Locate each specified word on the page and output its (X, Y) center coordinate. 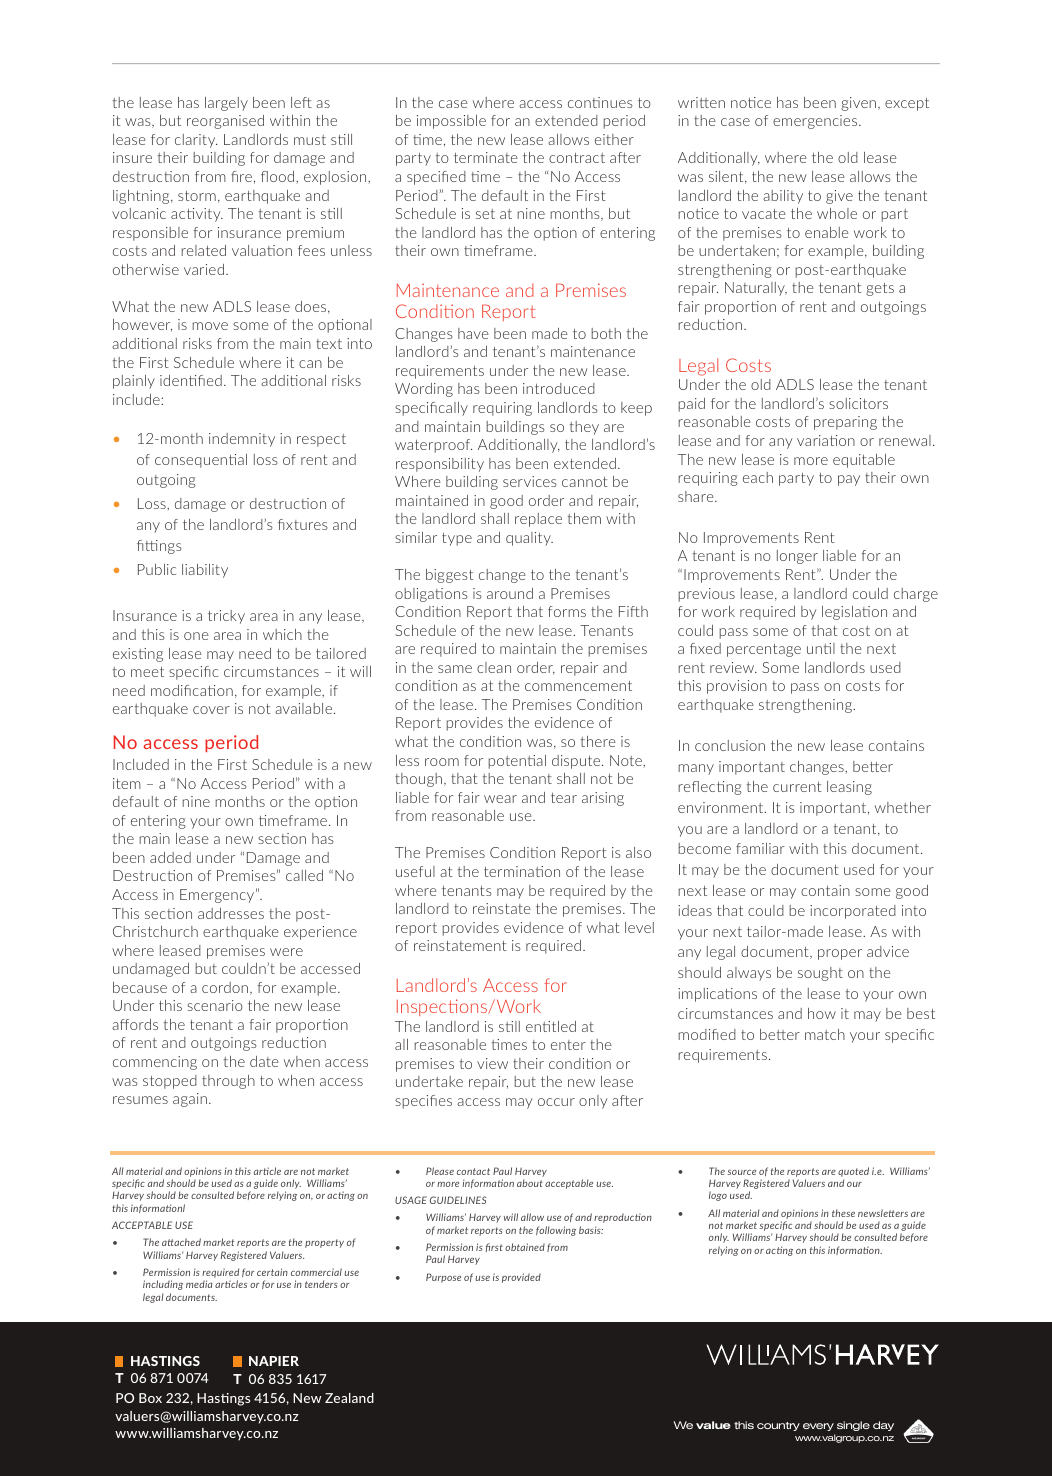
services (530, 481)
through (228, 1082)
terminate (486, 157)
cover (211, 710)
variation (826, 440)
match (825, 1034)
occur (556, 1102)
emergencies (816, 122)
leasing (849, 788)
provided (521, 1278)
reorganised (225, 122)
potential (517, 762)
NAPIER (274, 1361)
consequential (201, 461)
